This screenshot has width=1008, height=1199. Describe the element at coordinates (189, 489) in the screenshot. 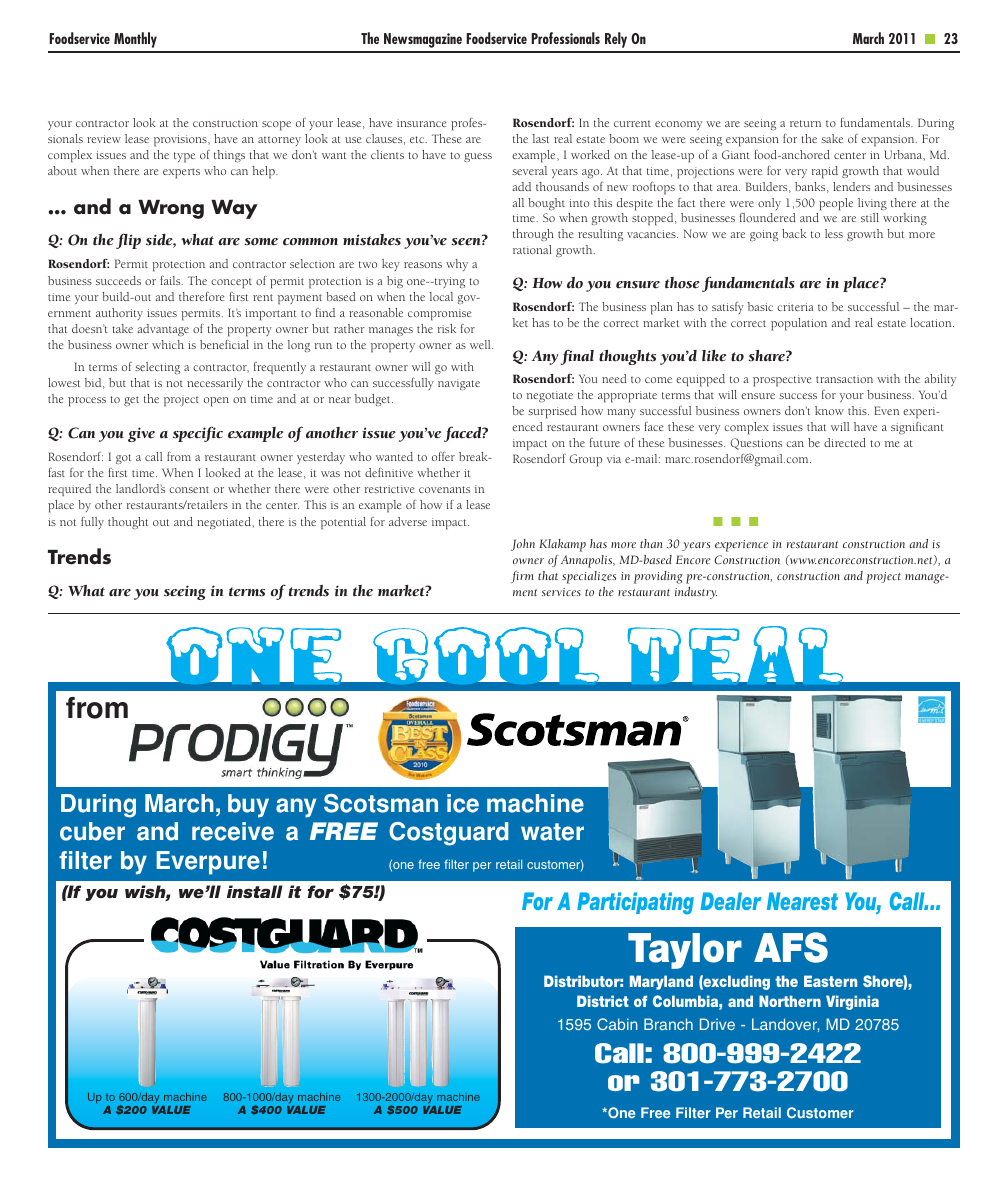

I see `consent` at that location.
